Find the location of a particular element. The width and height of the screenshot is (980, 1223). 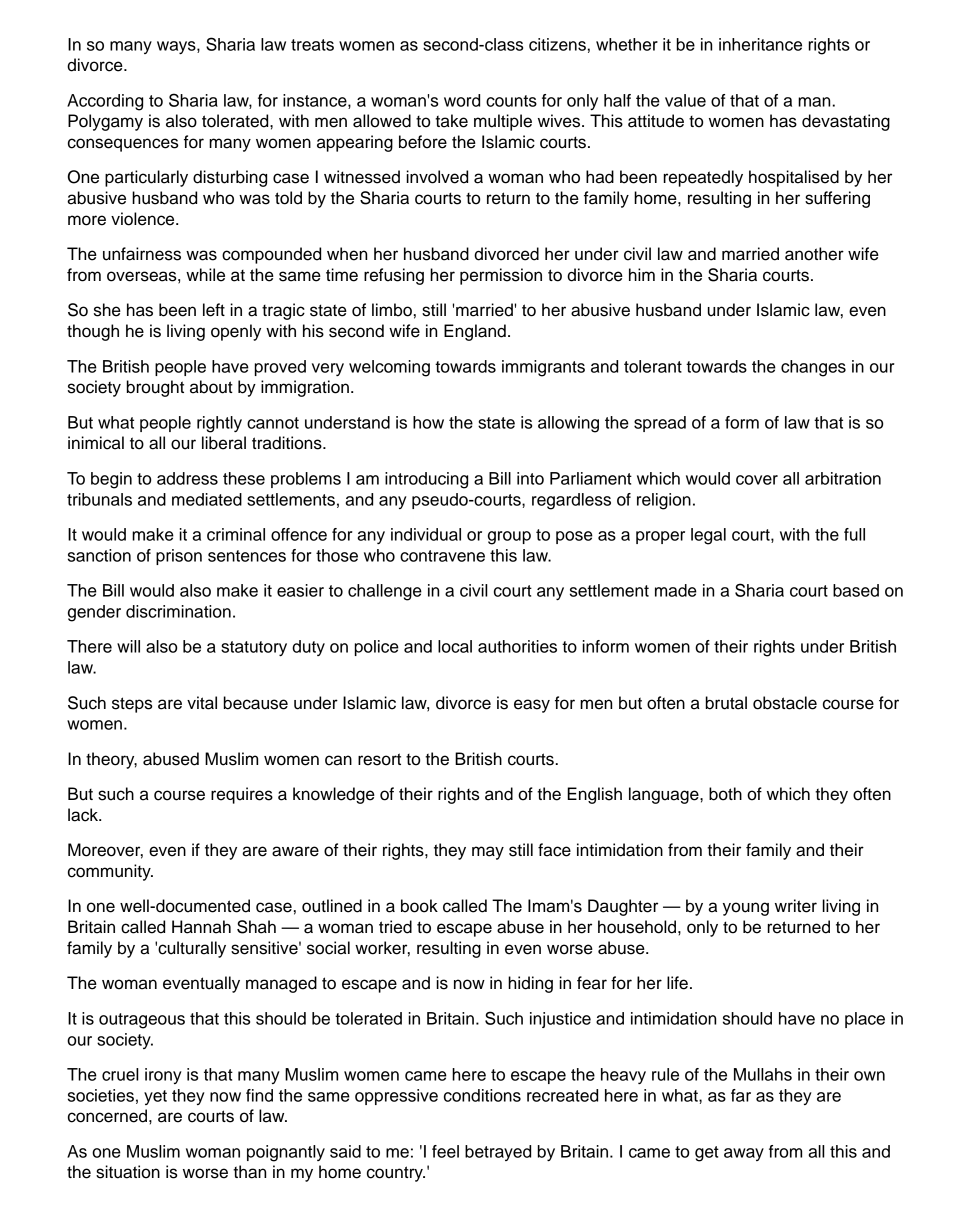

may is located at coordinates (488, 853).
